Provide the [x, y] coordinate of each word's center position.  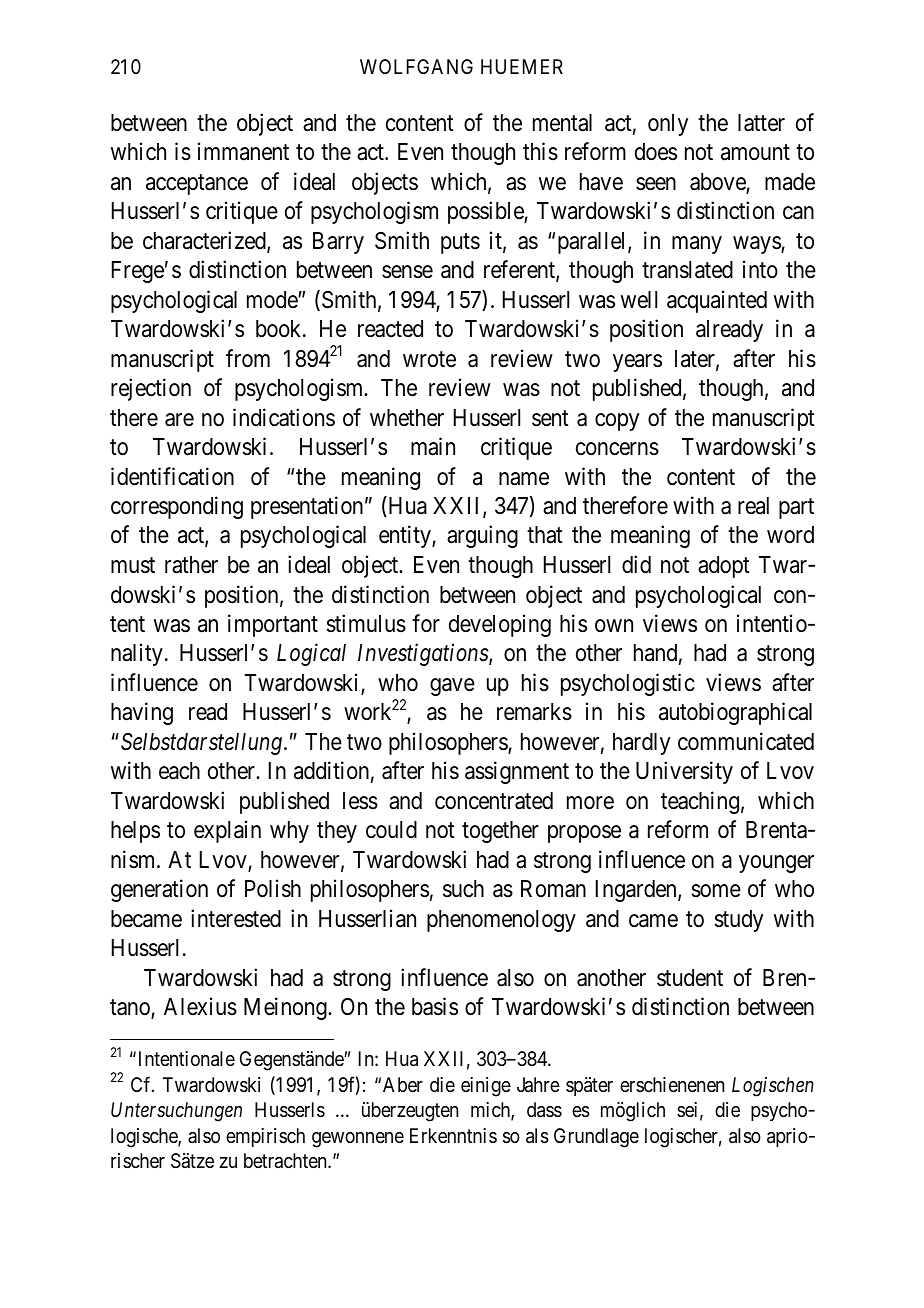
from [248, 358]
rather [191, 565]
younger [776, 864]
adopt [724, 567]
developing [500, 625]
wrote [429, 359]
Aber [403, 1084]
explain [227, 831]
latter [761, 123]
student [690, 978]
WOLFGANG [416, 66]
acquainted [717, 301]
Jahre [538, 1085]
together [500, 832]
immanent [243, 151]
